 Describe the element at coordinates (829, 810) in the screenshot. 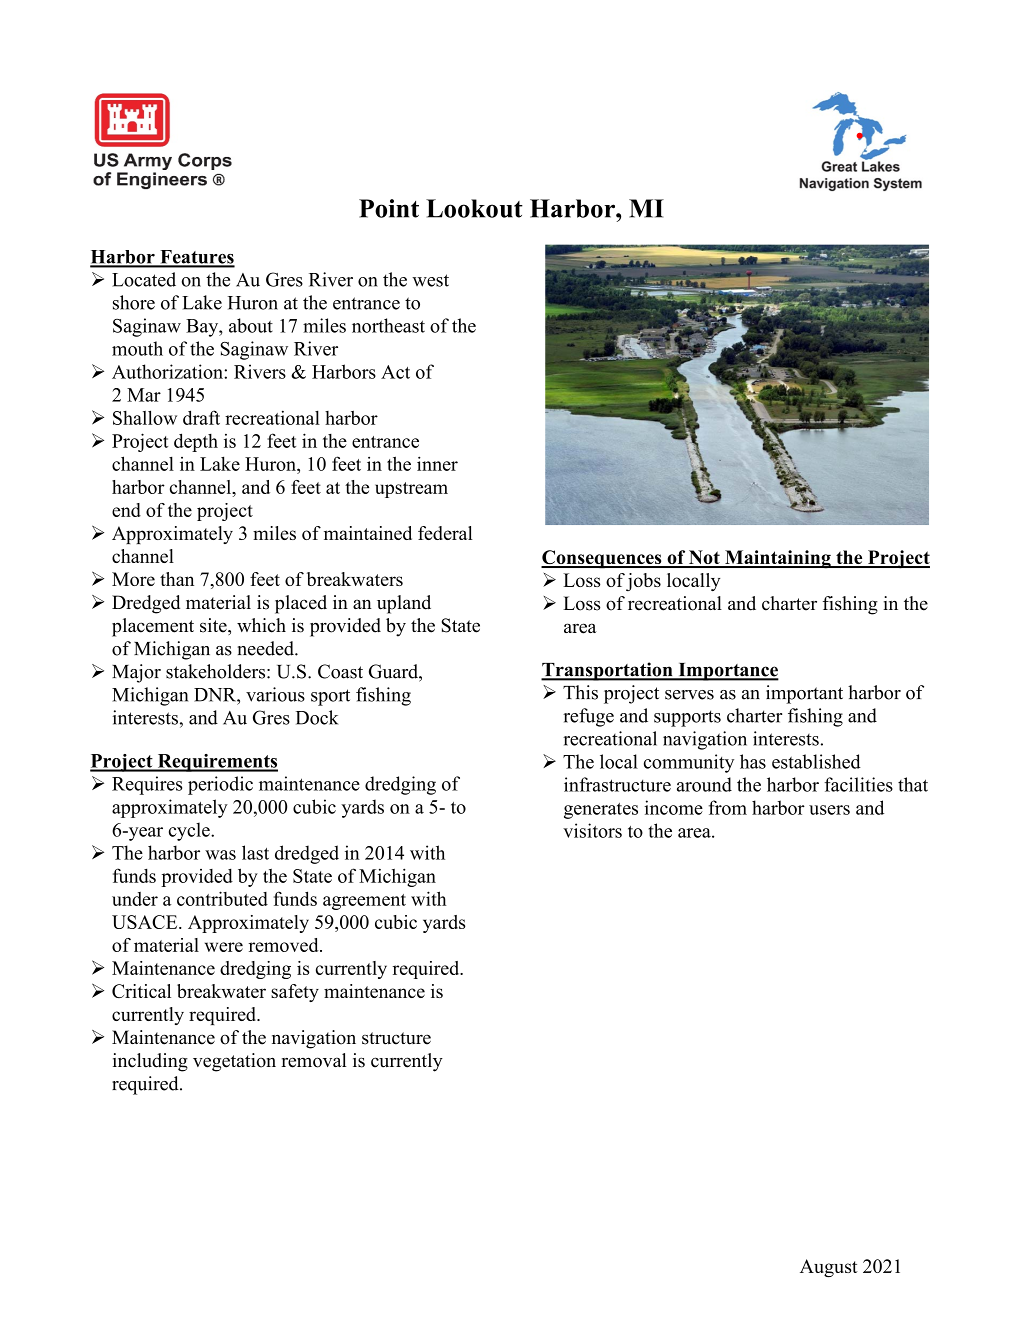

I see `users` at that location.
